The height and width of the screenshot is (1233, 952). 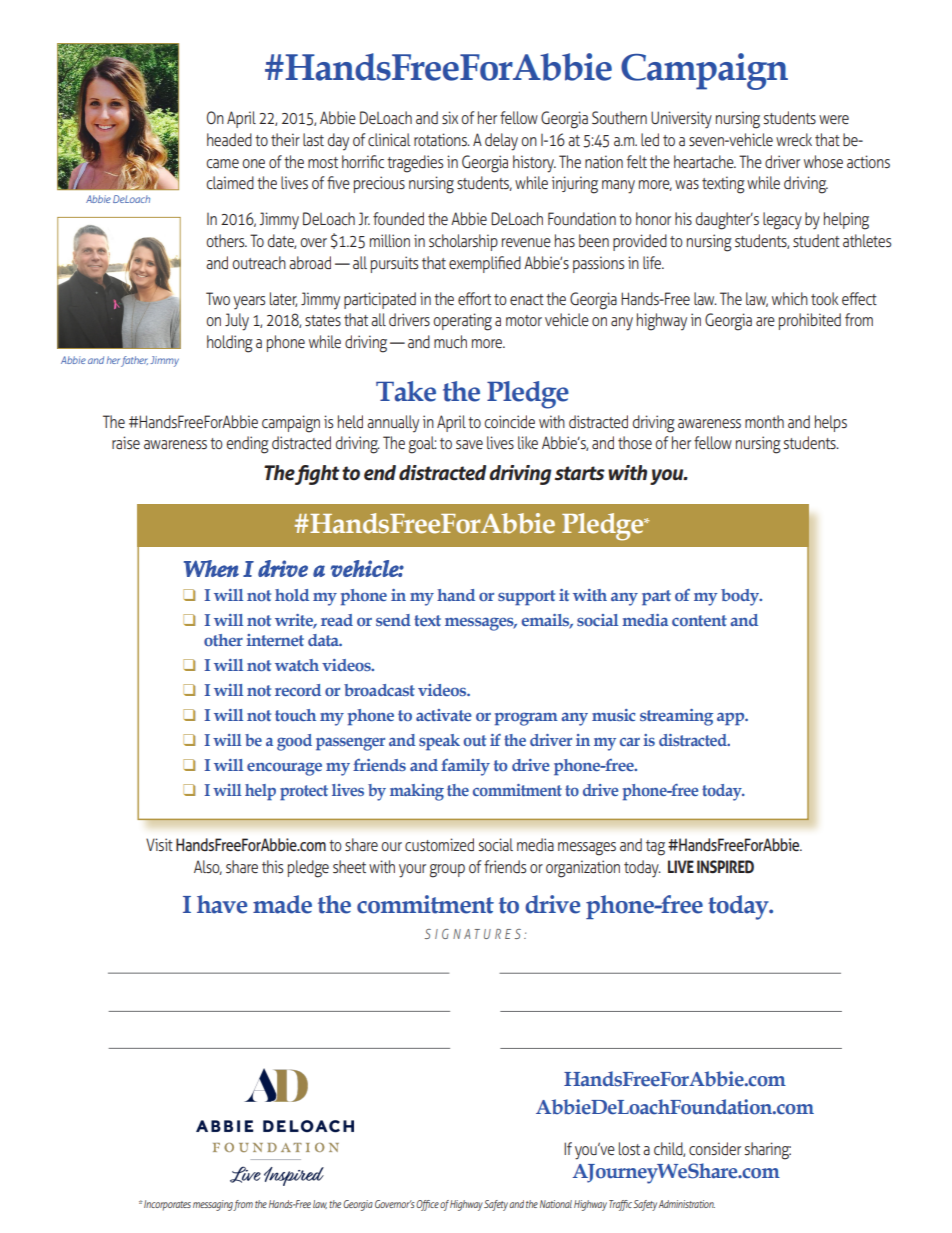 I want to click on messaging, so click(x=213, y=1205).
